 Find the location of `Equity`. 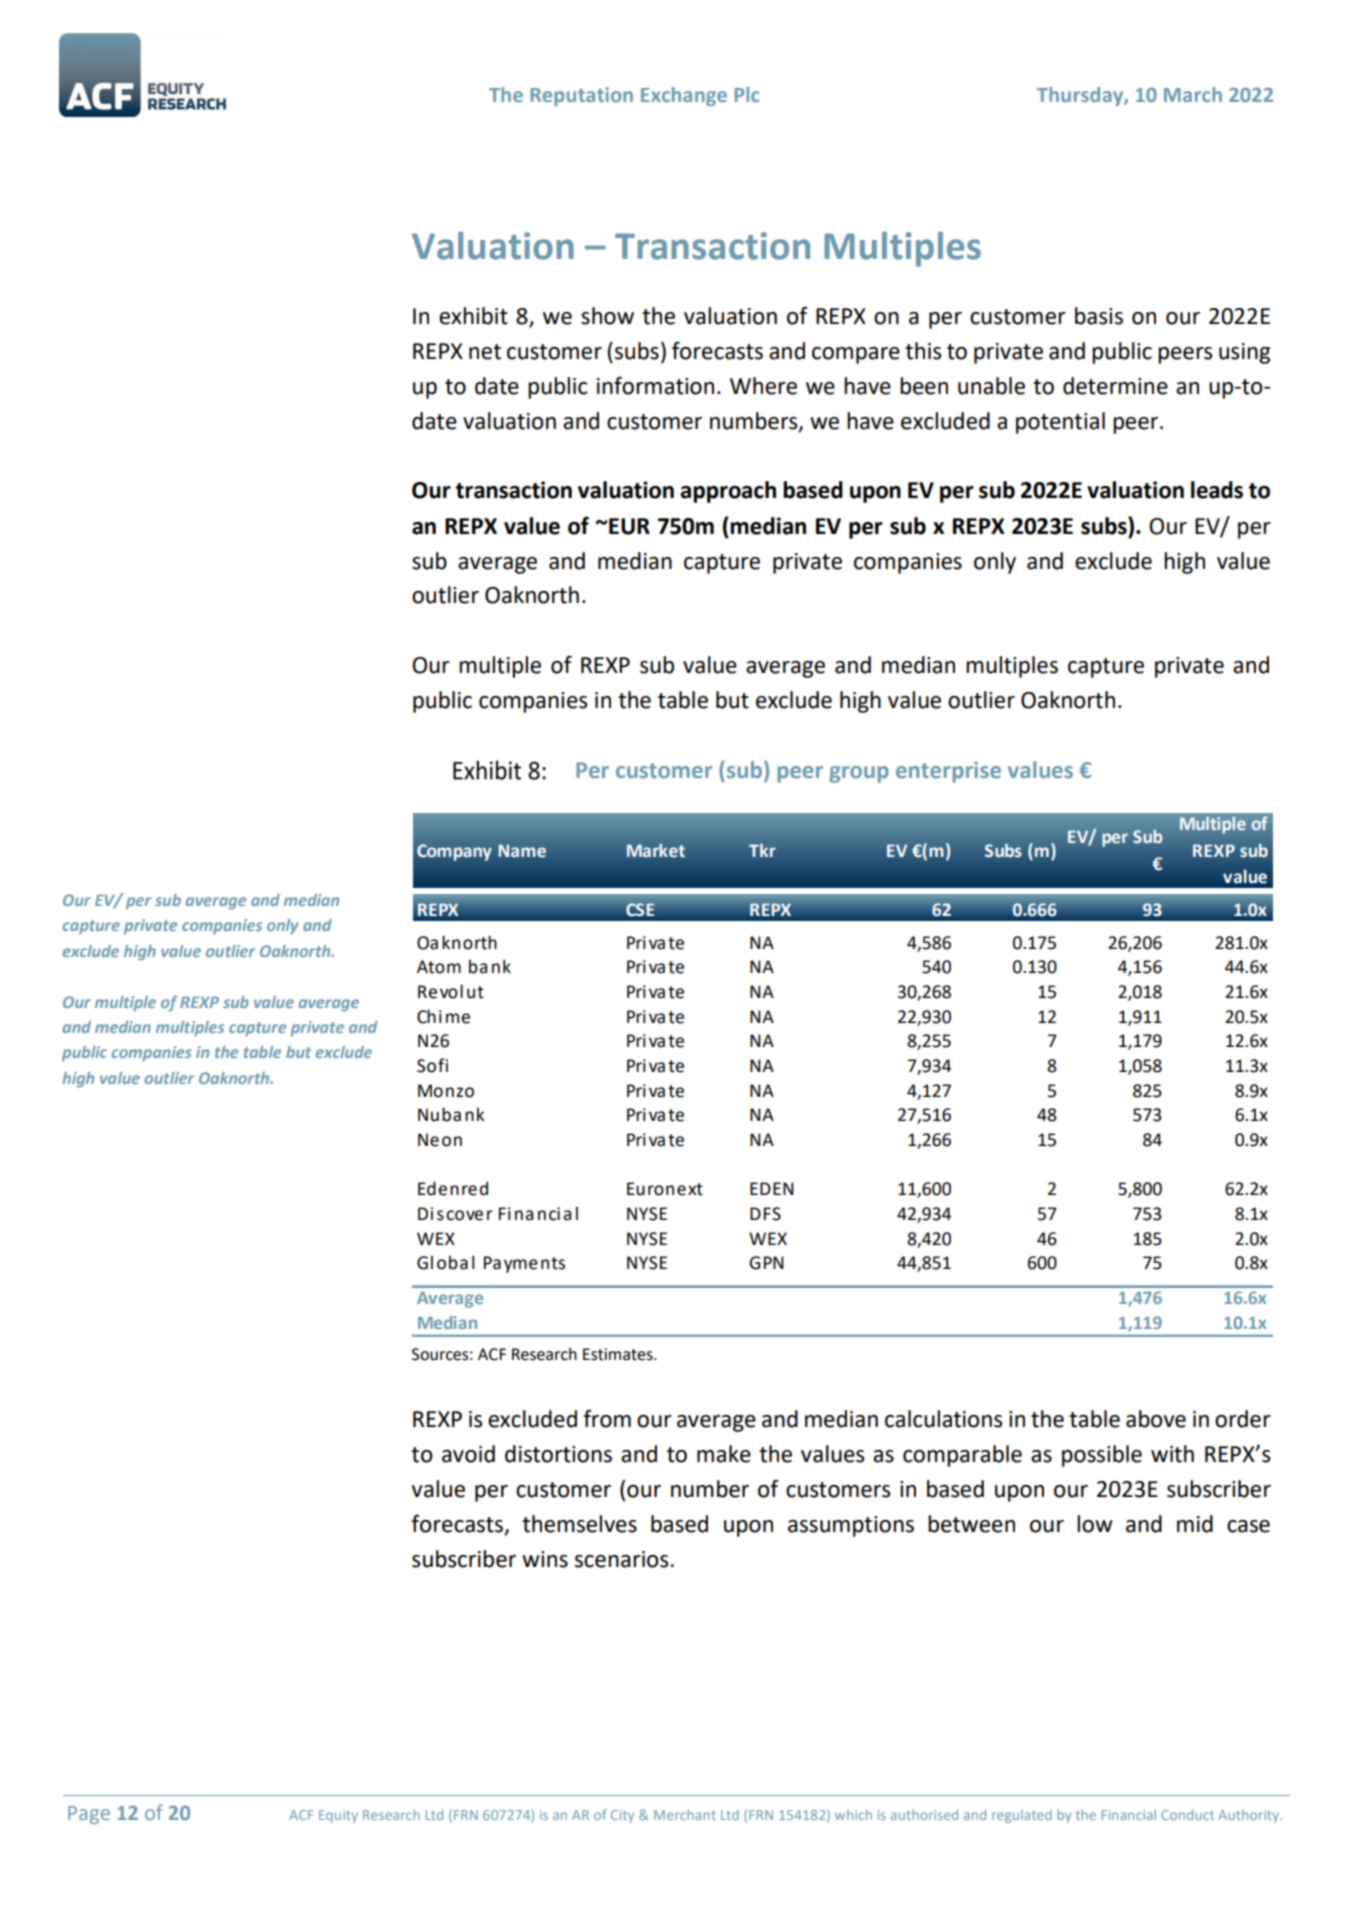

Equity is located at coordinates (338, 1816).
